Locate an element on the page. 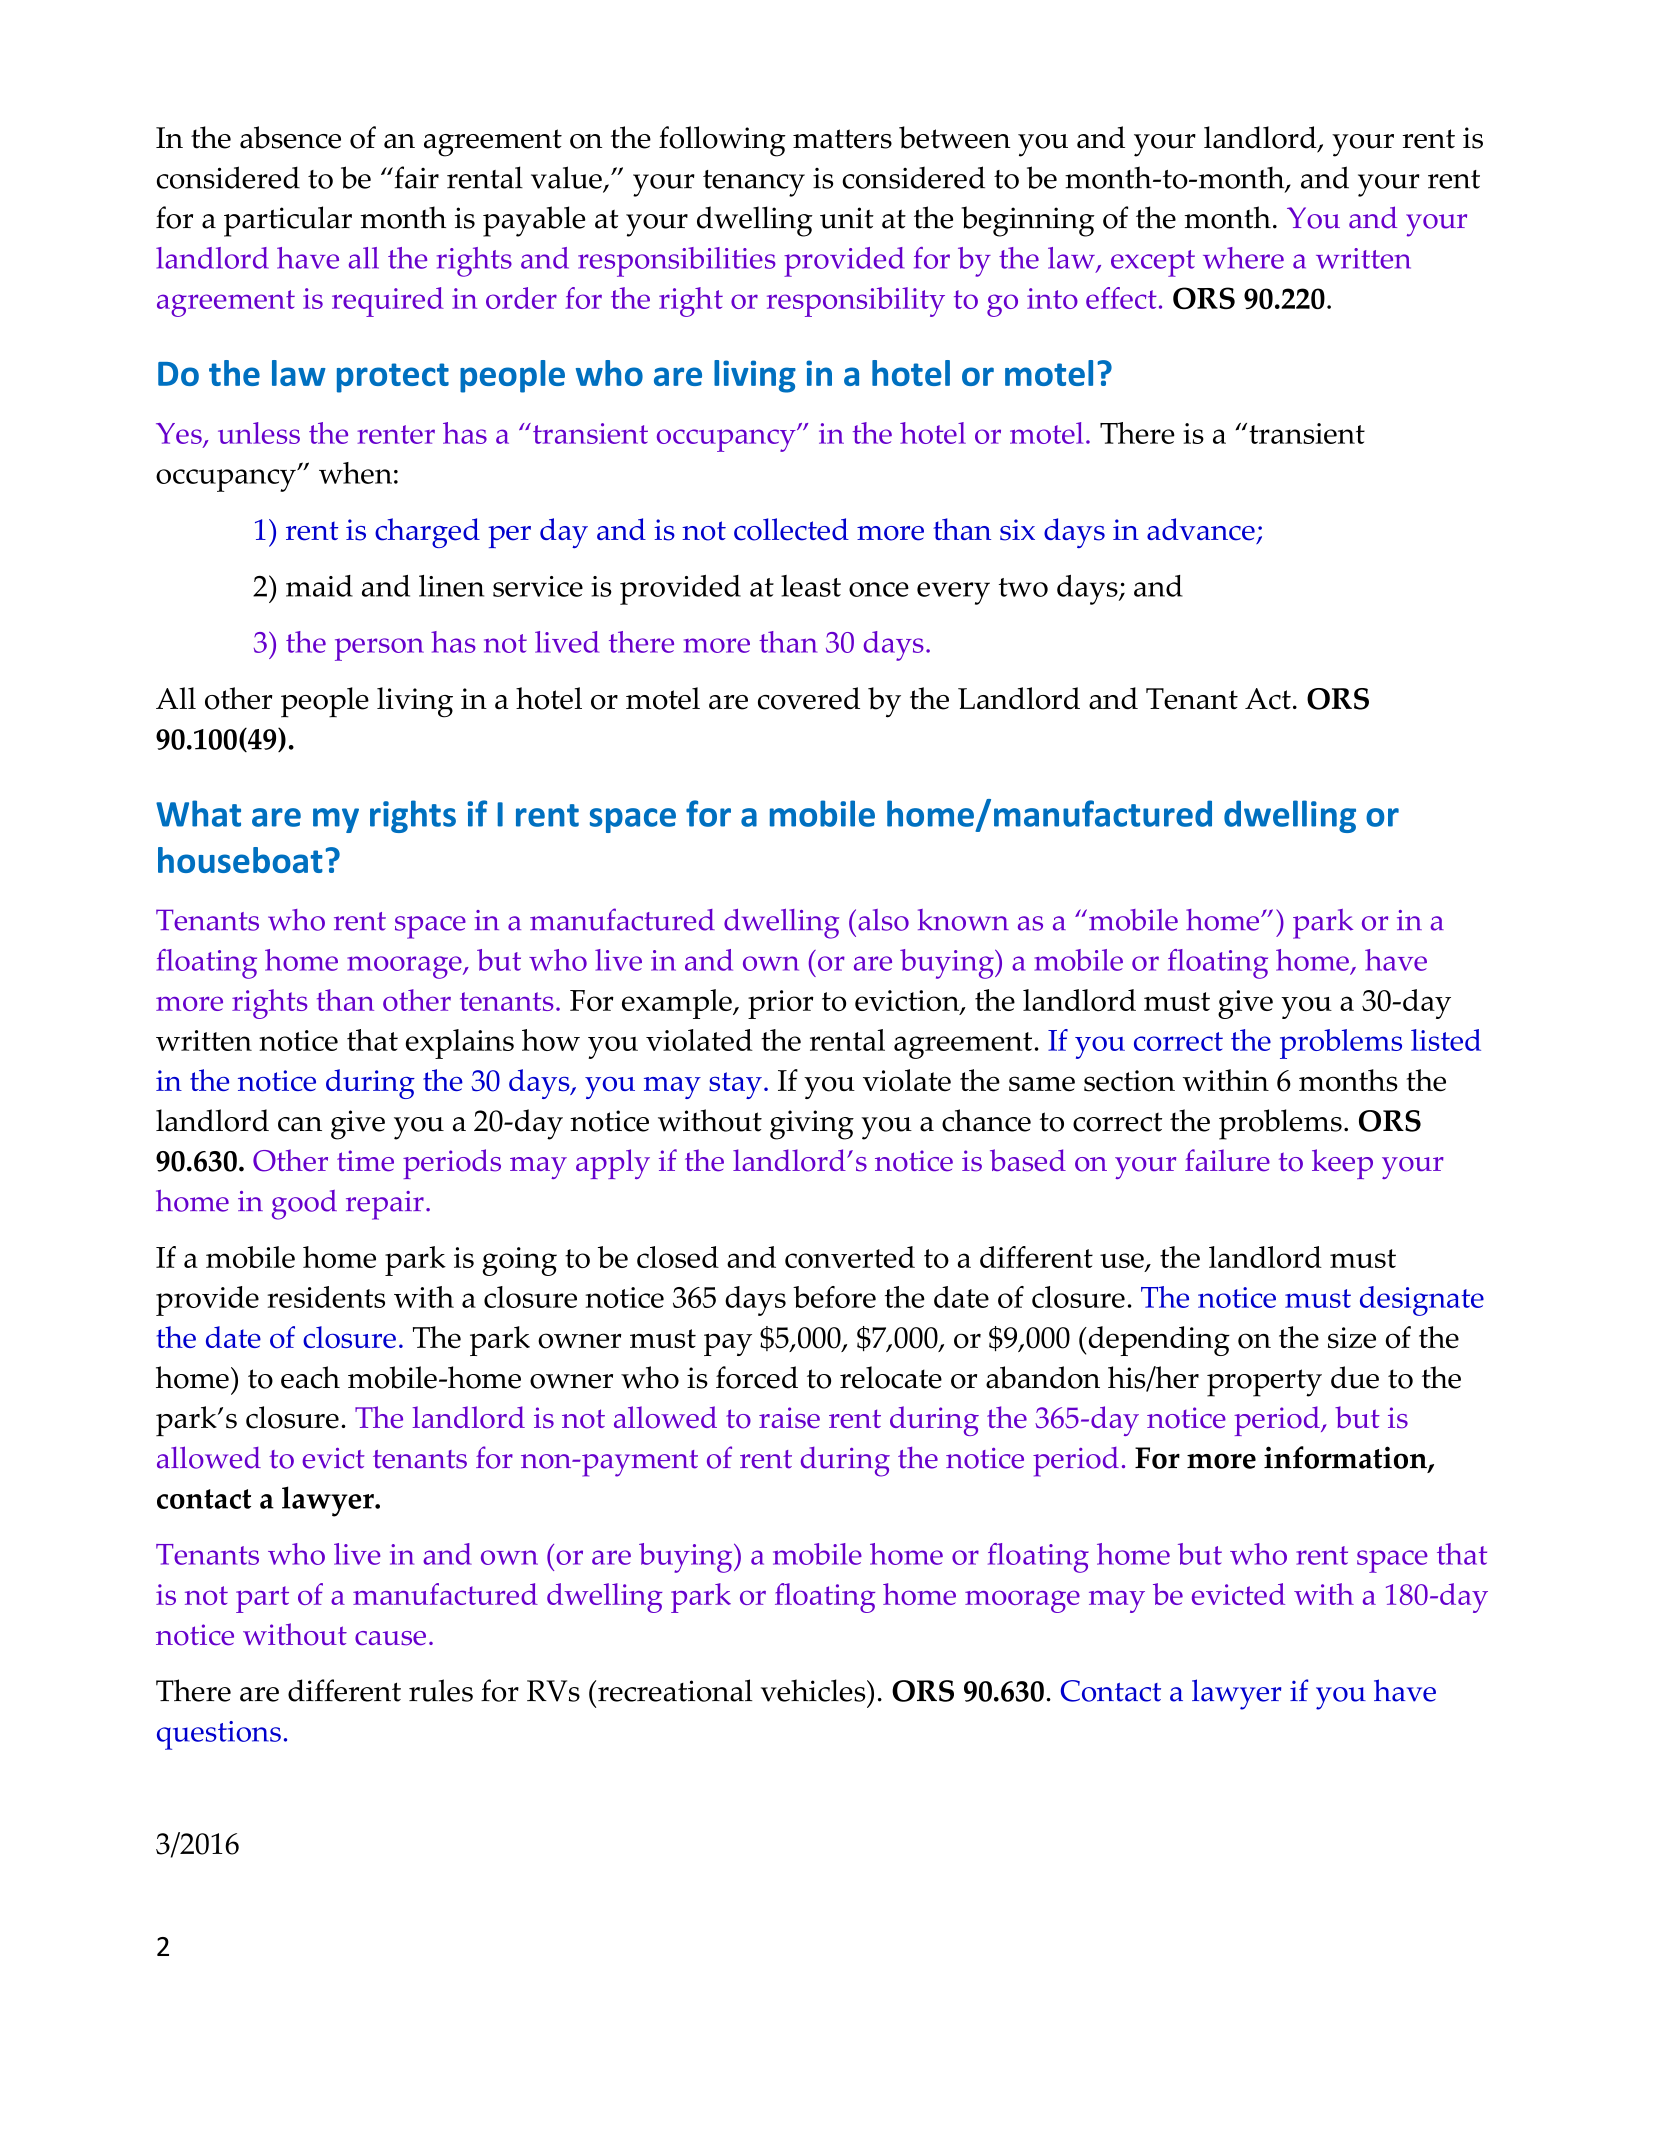  also is located at coordinates (883, 920).
